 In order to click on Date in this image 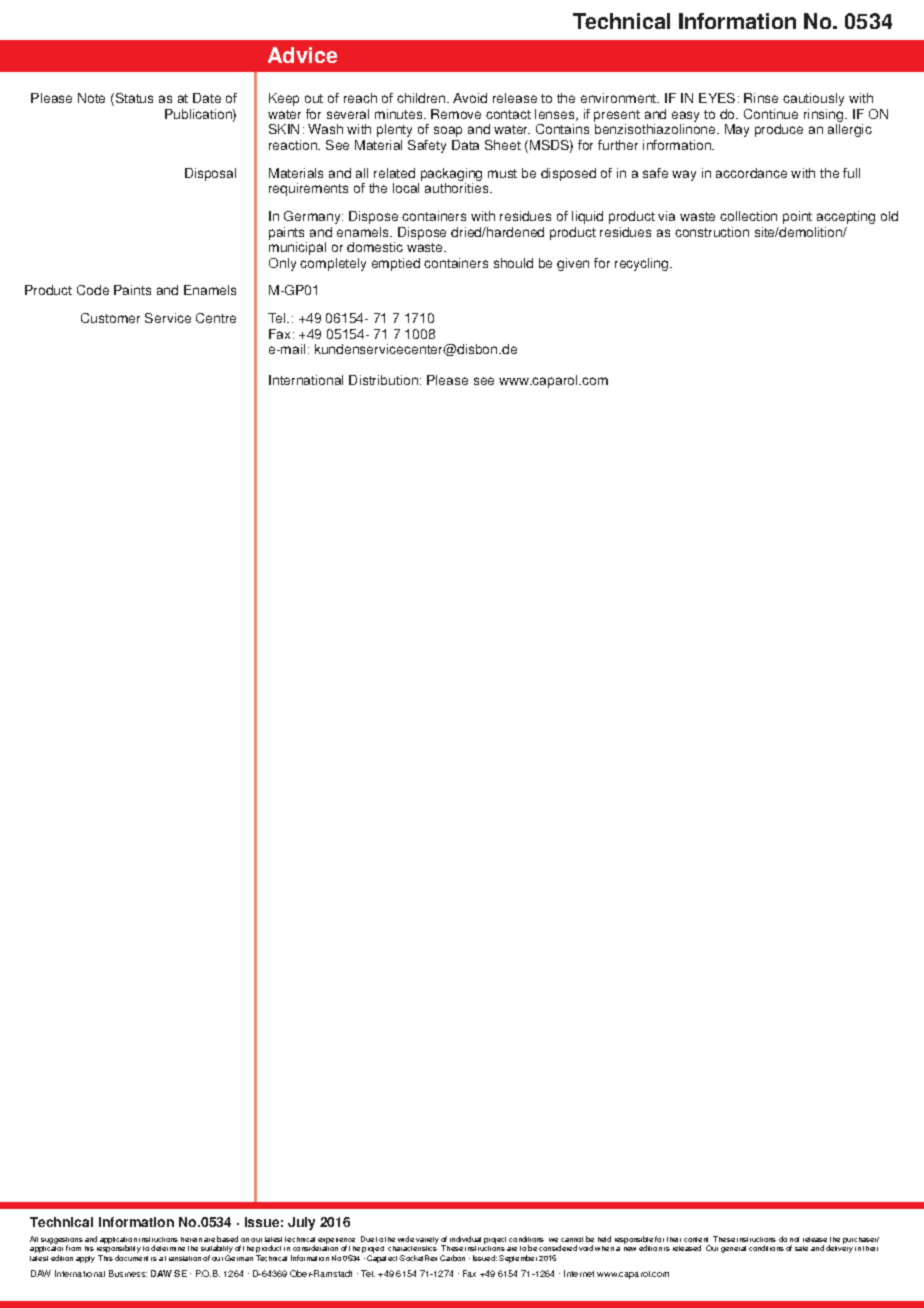, I will do `click(207, 98)`.
